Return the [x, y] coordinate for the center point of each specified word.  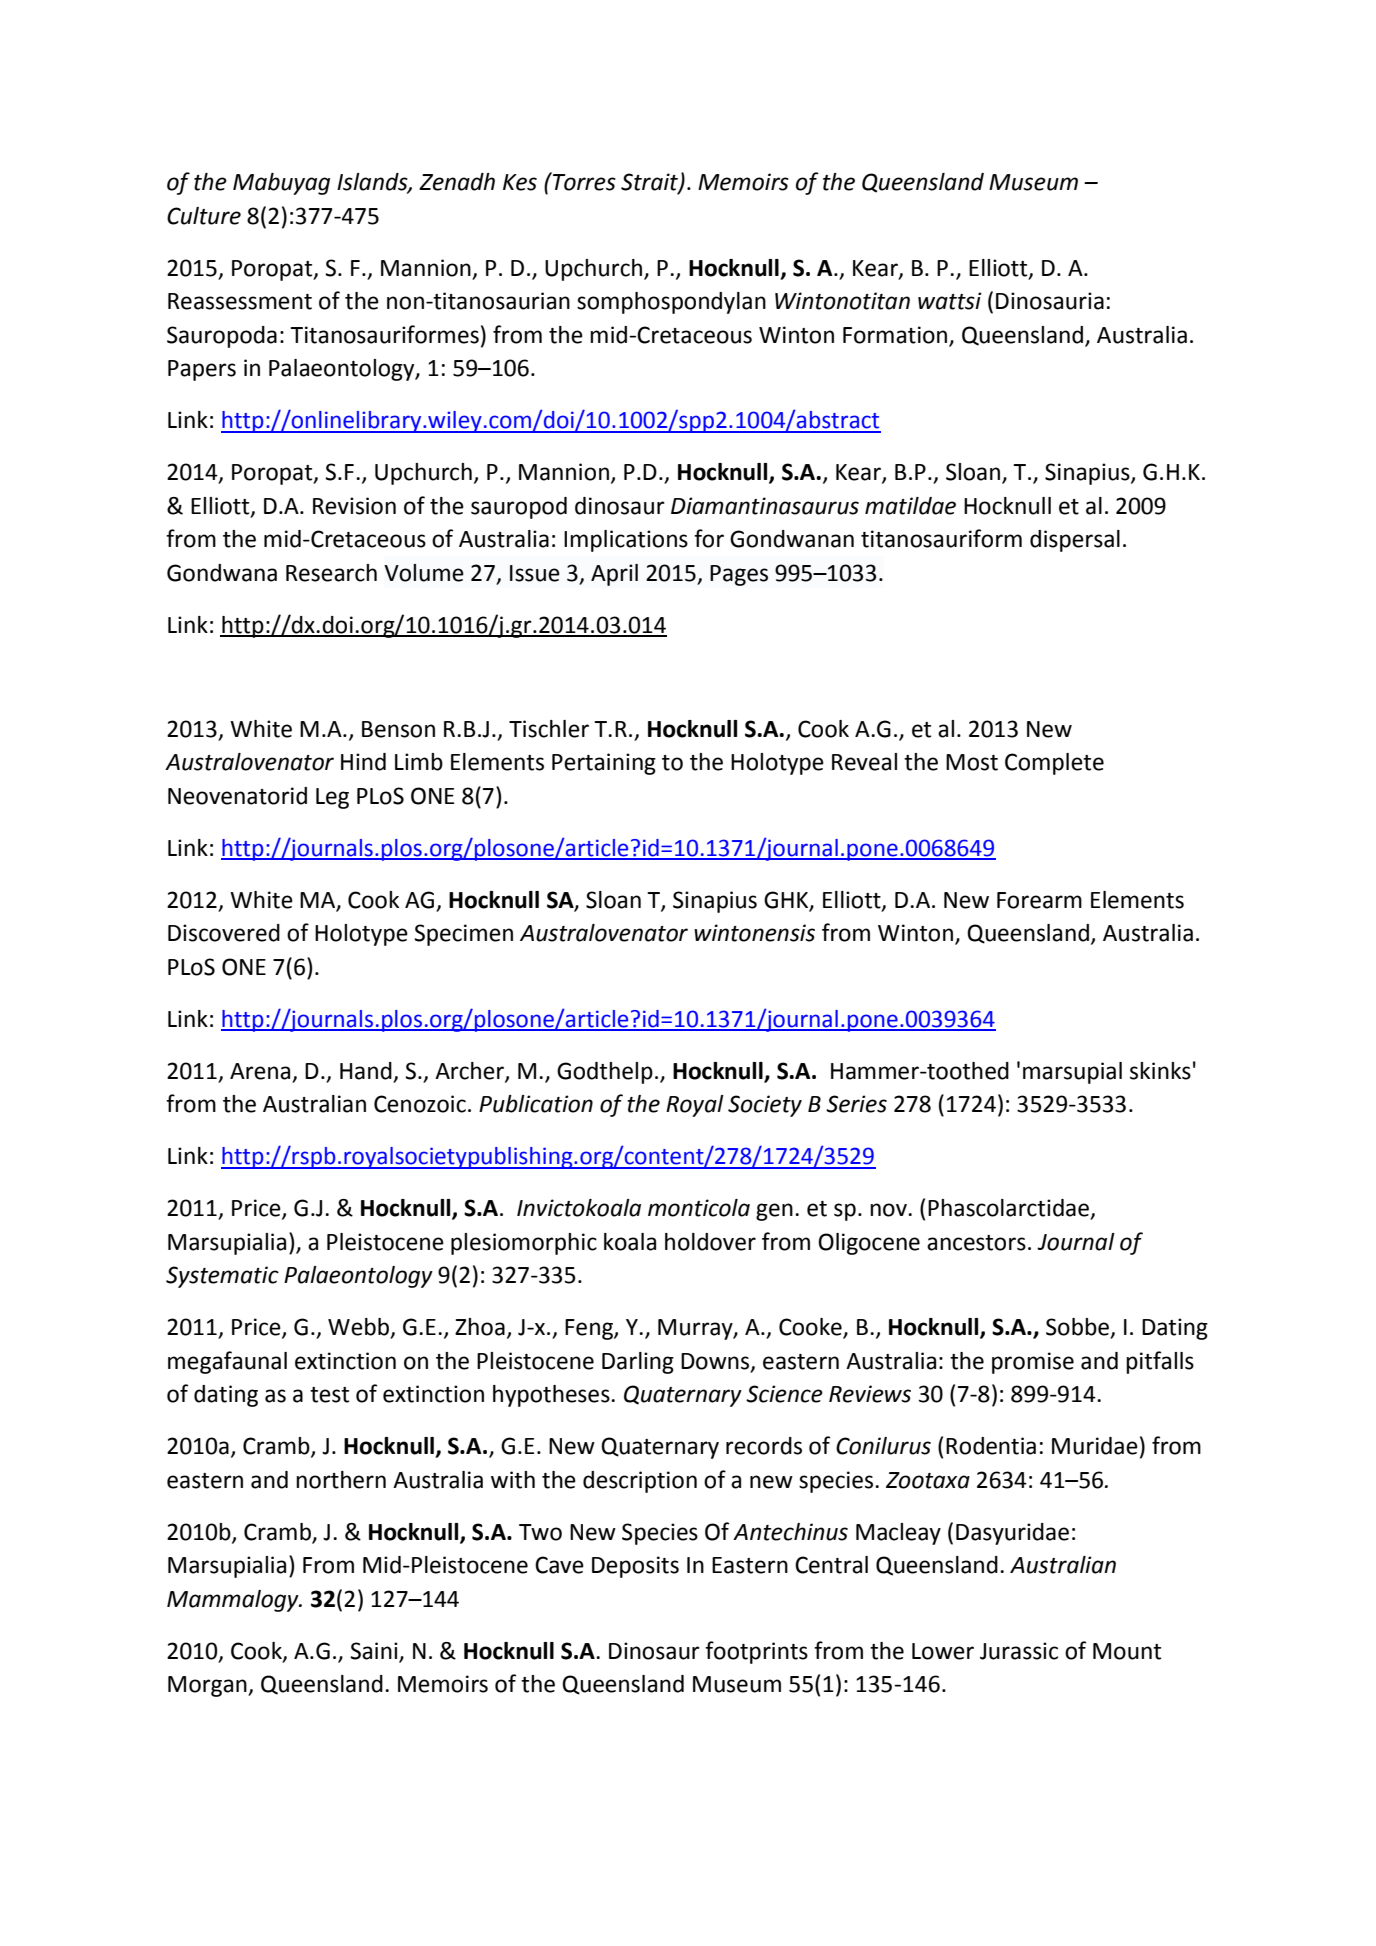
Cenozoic [420, 1104]
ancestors [976, 1243]
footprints [756, 1652]
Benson [398, 729]
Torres [583, 181]
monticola [699, 1208]
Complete [1054, 764]
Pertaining [604, 764]
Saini [374, 1651]
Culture [204, 216]
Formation [896, 336]
